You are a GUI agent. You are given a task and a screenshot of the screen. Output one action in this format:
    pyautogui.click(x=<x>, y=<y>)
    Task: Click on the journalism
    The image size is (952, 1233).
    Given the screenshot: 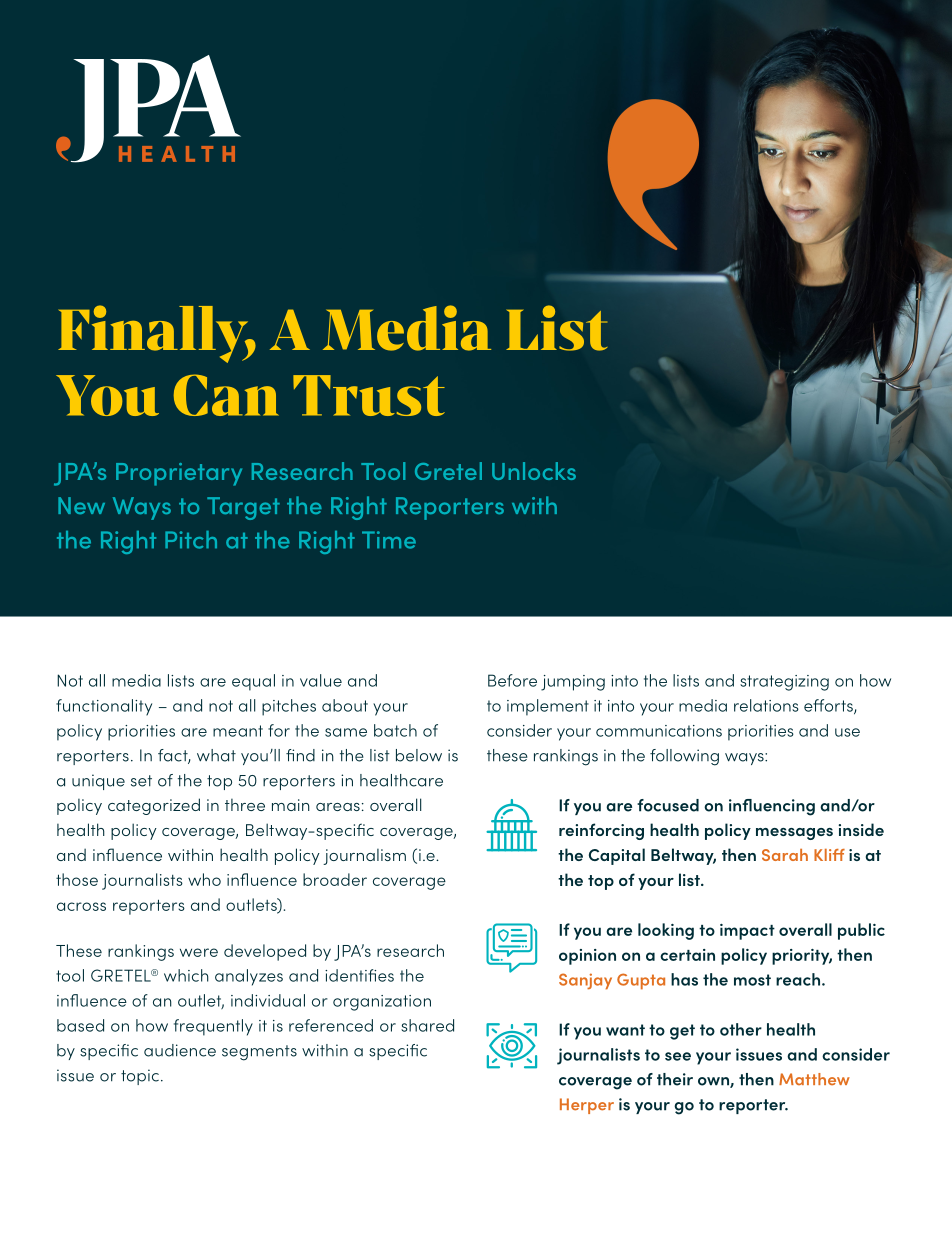 What is the action you would take?
    pyautogui.click(x=364, y=857)
